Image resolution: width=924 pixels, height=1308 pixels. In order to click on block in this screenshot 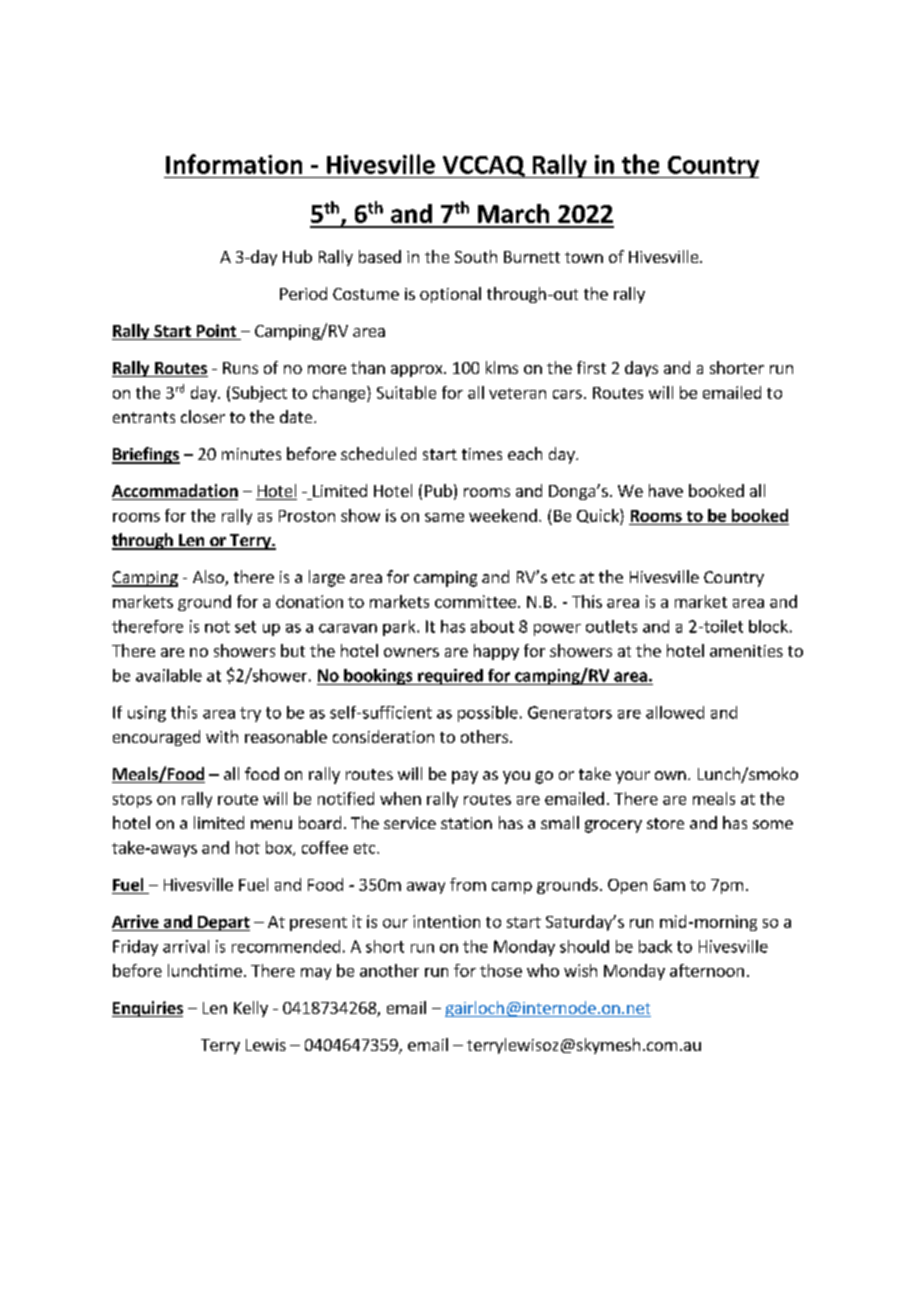, I will do `click(768, 626)`.
